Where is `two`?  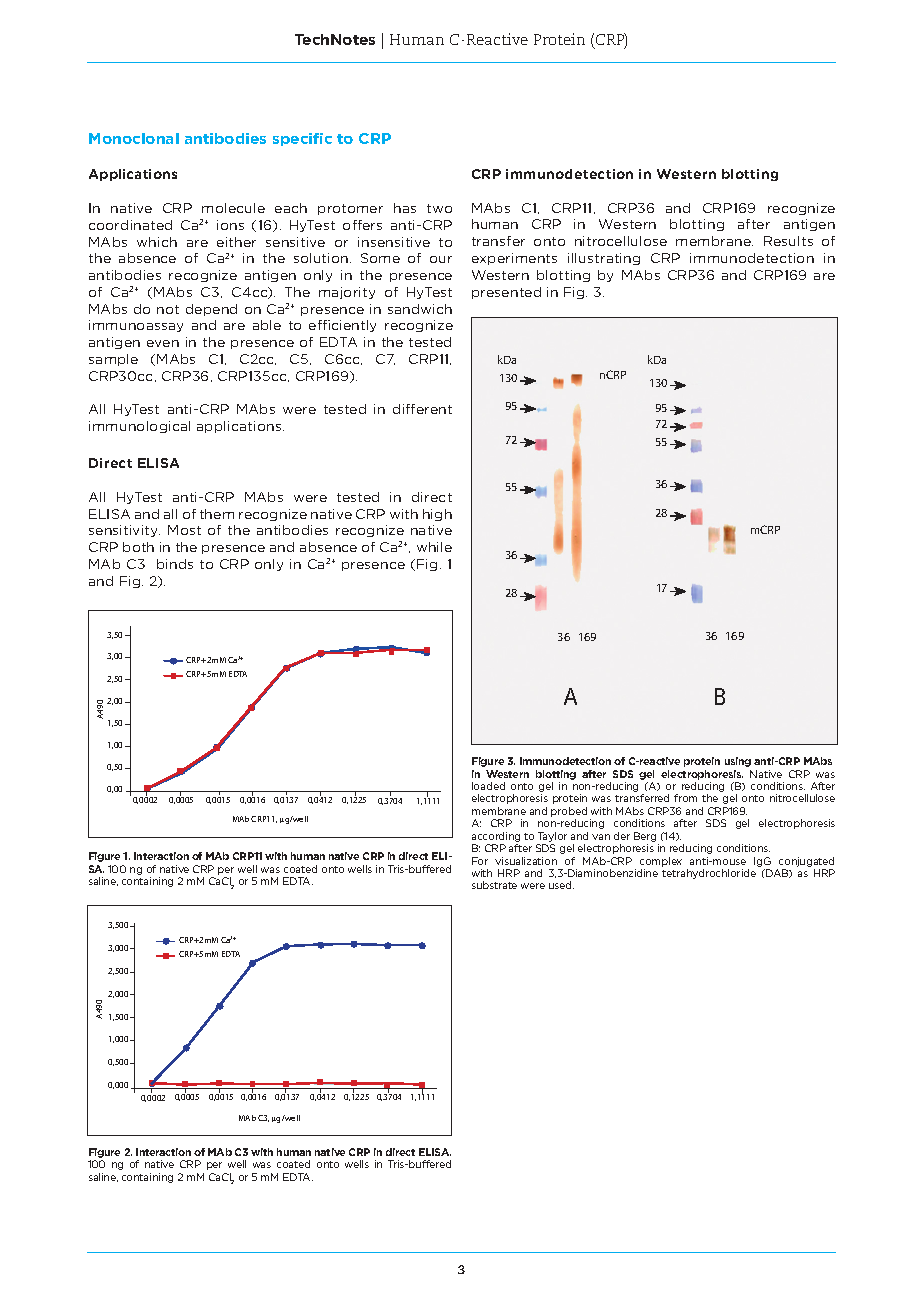 two is located at coordinates (439, 208).
